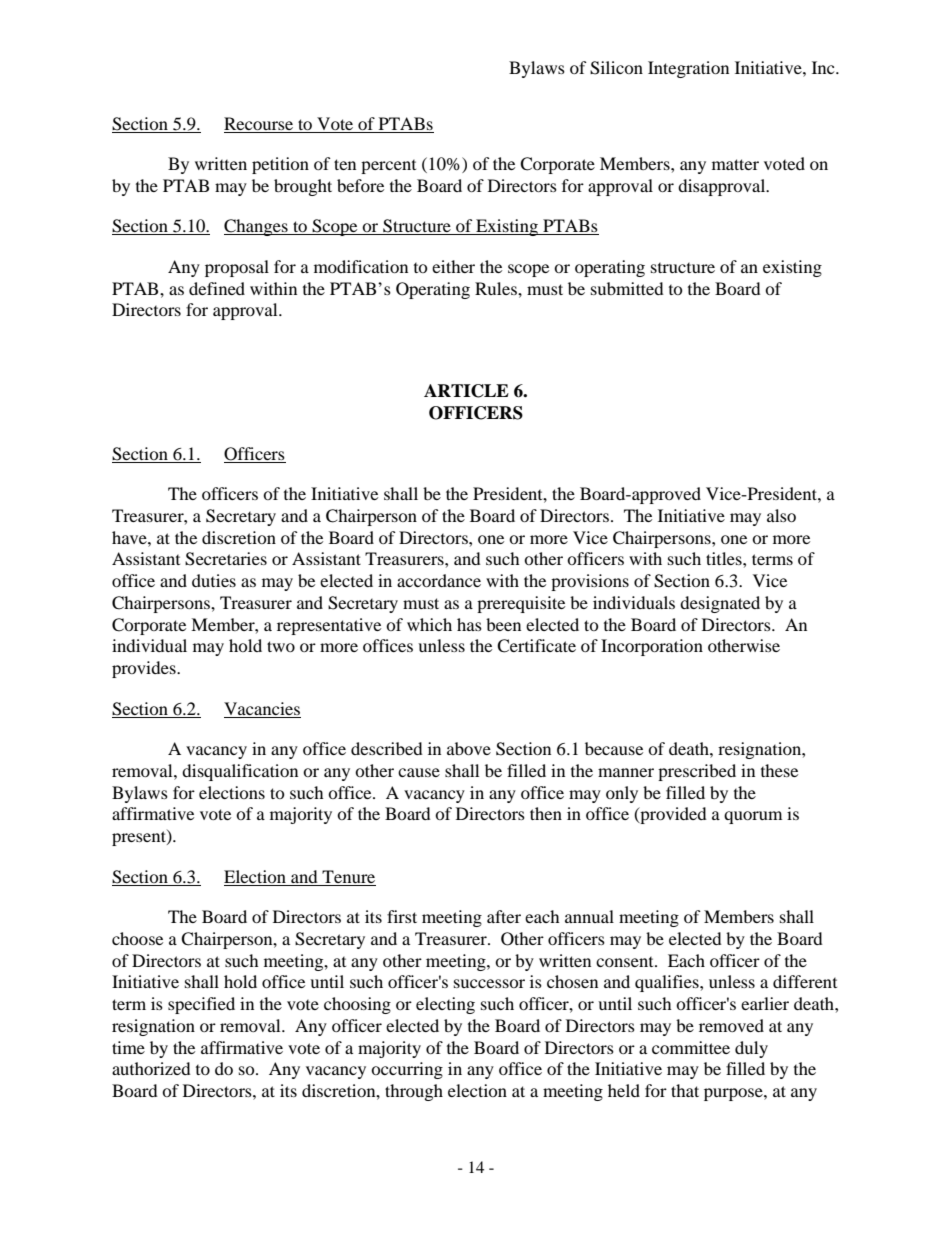 The height and width of the screenshot is (1233, 952). What do you see at coordinates (151, 1068) in the screenshot?
I see `authorized` at bounding box center [151, 1068].
